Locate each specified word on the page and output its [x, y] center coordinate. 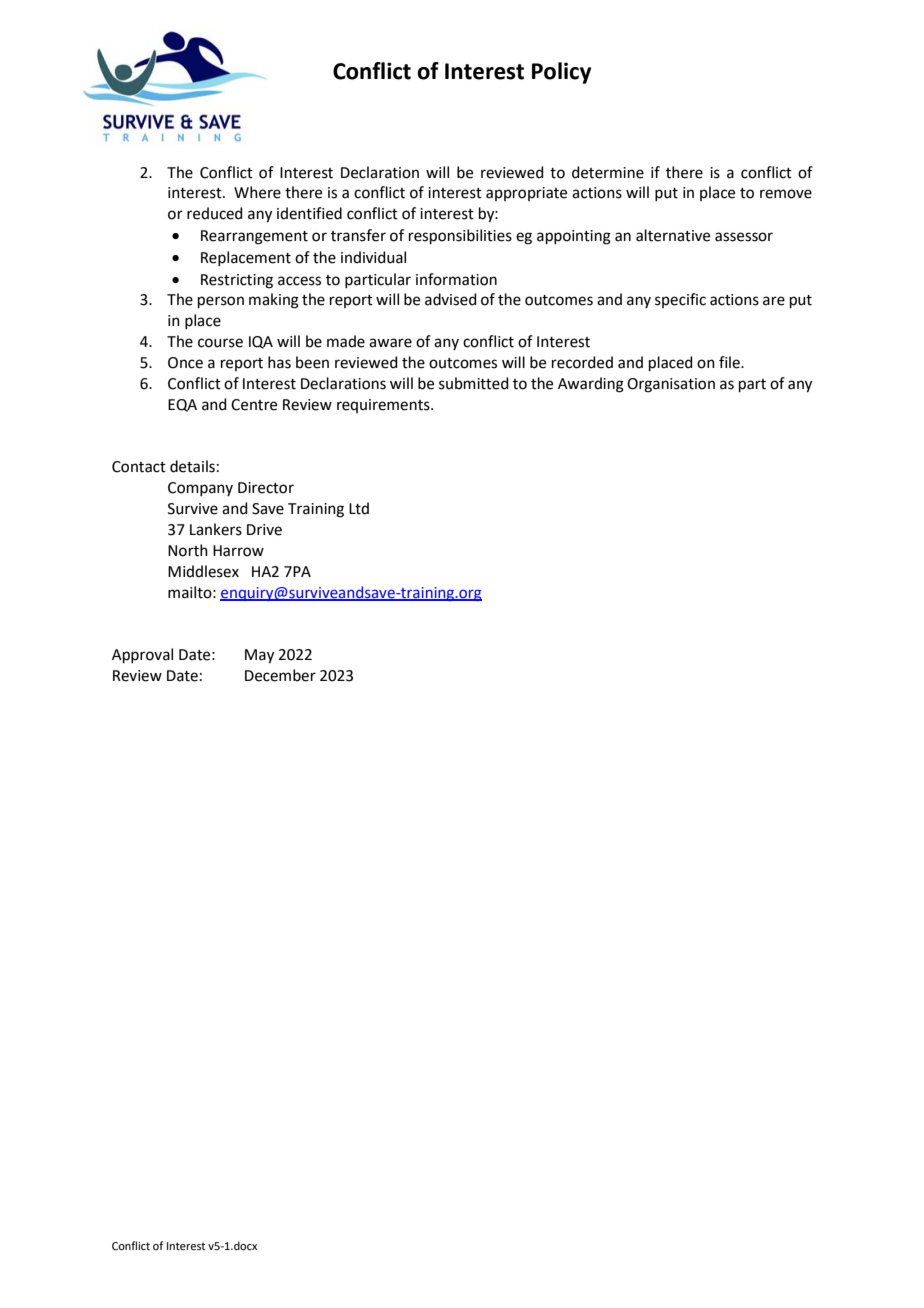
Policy [561, 73]
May [259, 656]
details [192, 466]
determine [608, 172]
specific [680, 300]
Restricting [237, 281]
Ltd [359, 508]
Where [257, 192]
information [456, 279]
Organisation [671, 385]
